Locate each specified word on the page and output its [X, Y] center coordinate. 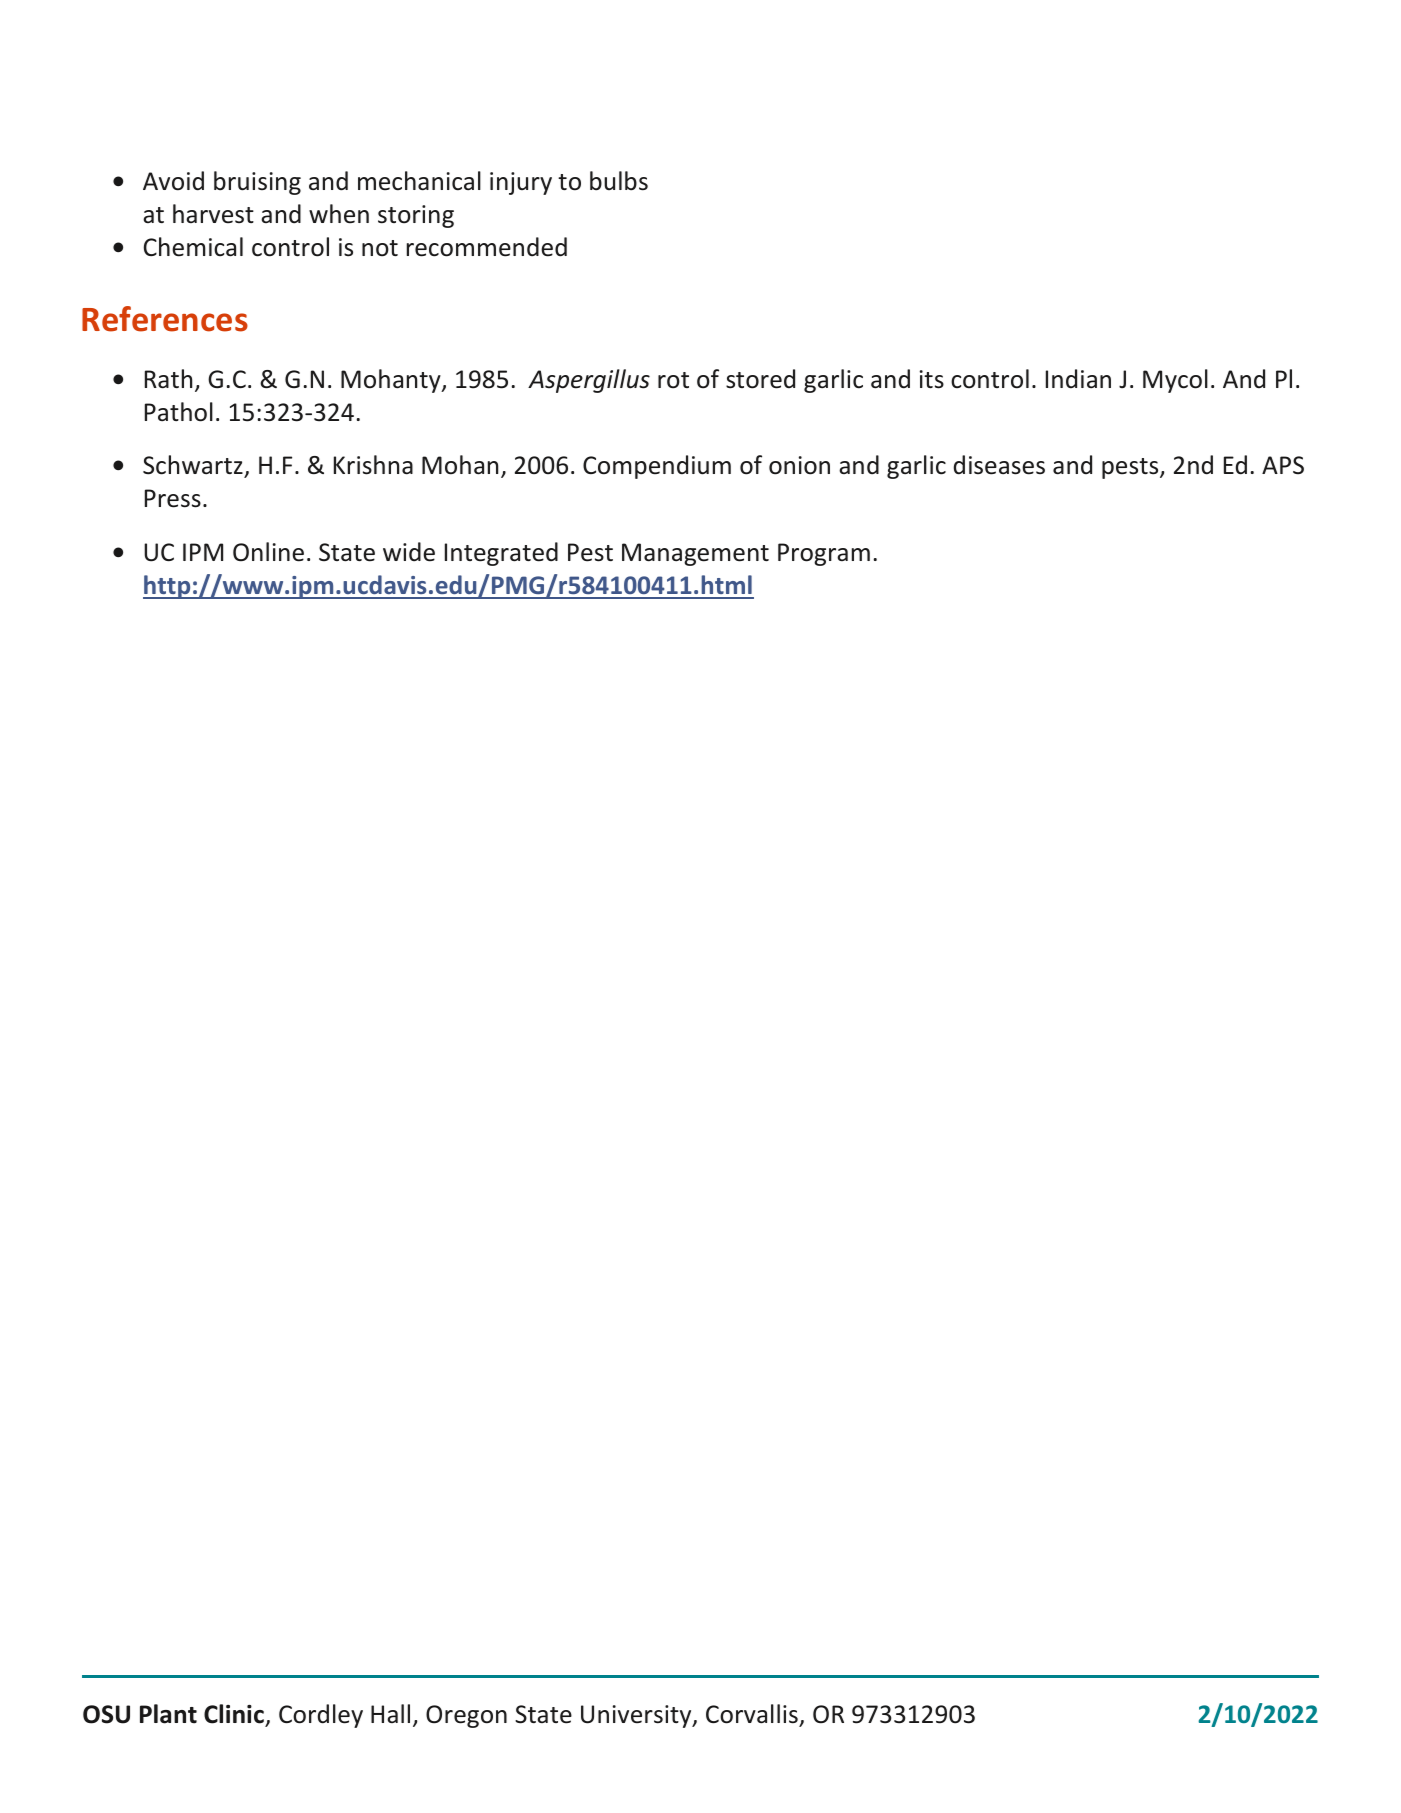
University [637, 1716]
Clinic [234, 1714]
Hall [390, 1713]
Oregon [466, 1716]
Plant [168, 1714]
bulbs [619, 181]
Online [268, 552]
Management [695, 554]
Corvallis [752, 1714]
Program [824, 554]
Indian [1078, 379]
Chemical [193, 247]
